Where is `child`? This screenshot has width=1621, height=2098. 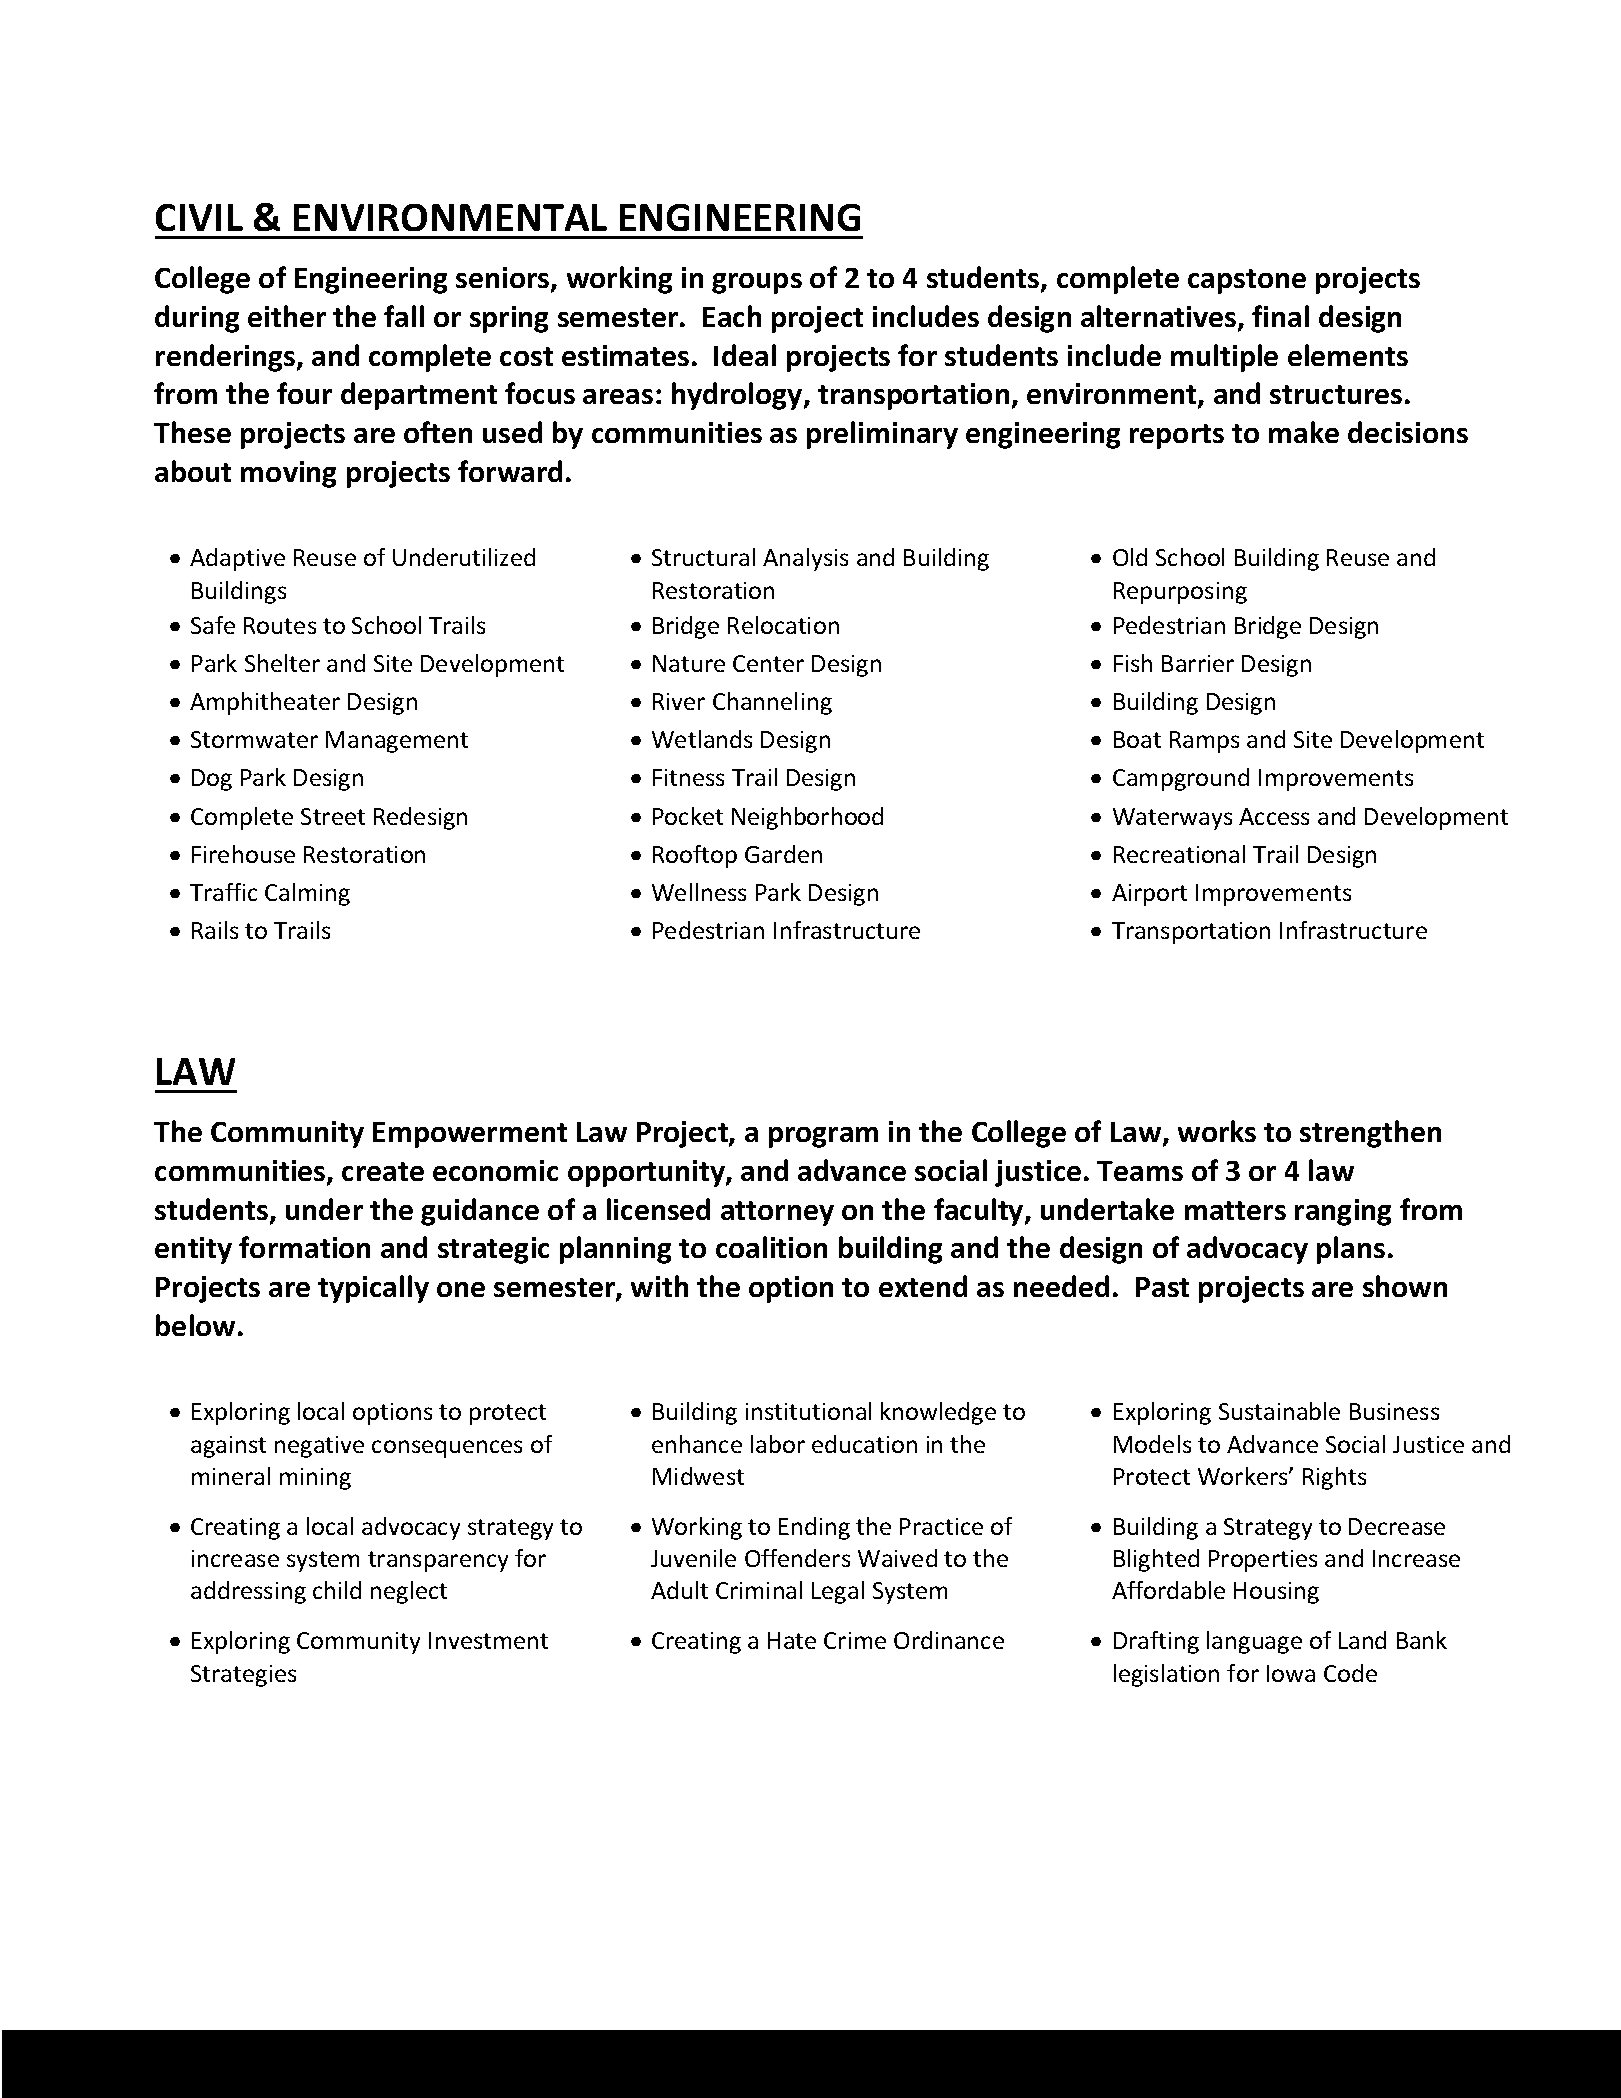 child is located at coordinates (337, 1590).
